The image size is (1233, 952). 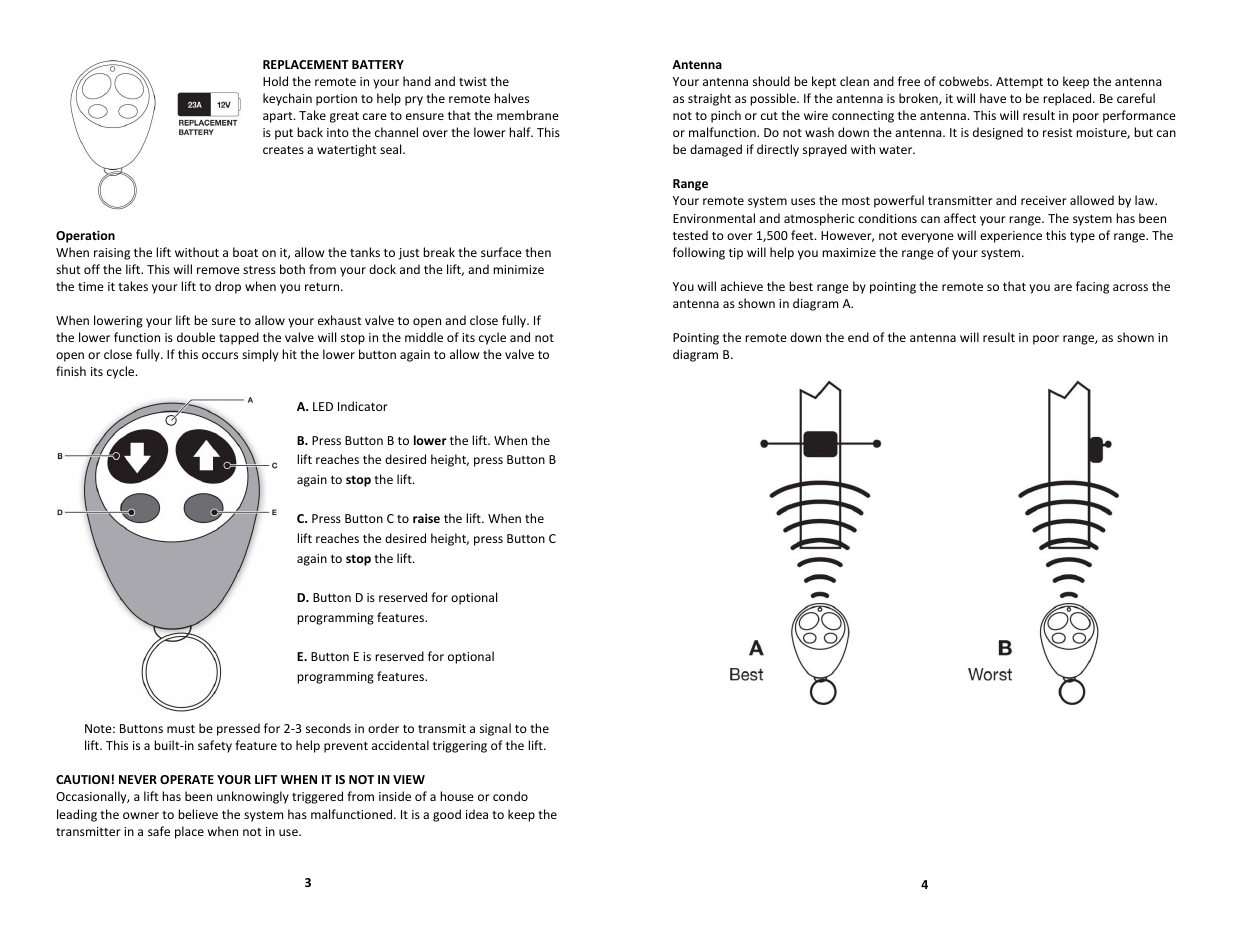 I want to click on condo, so click(x=510, y=796).
